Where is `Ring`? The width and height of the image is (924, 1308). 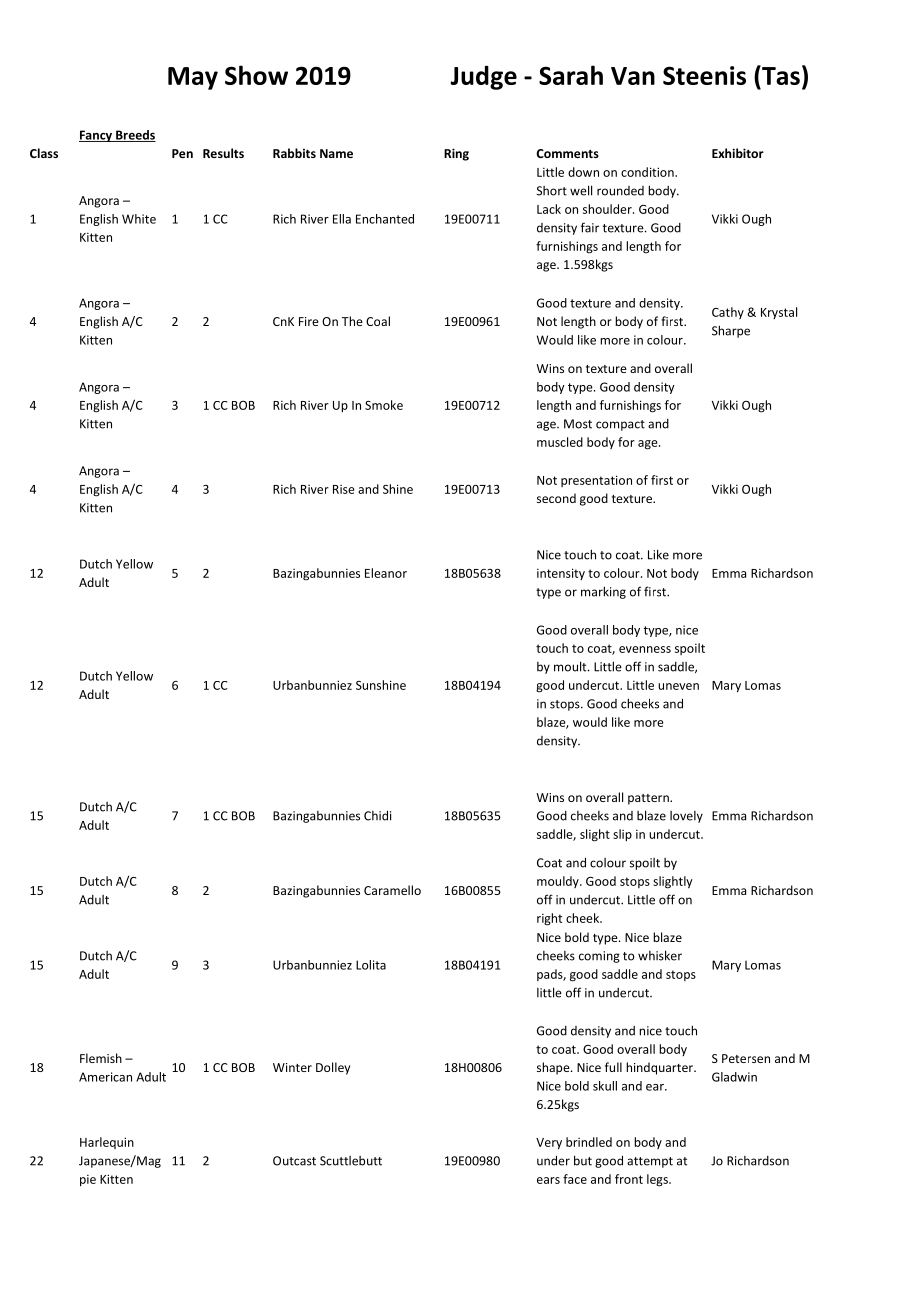
Ring is located at coordinates (456, 154).
